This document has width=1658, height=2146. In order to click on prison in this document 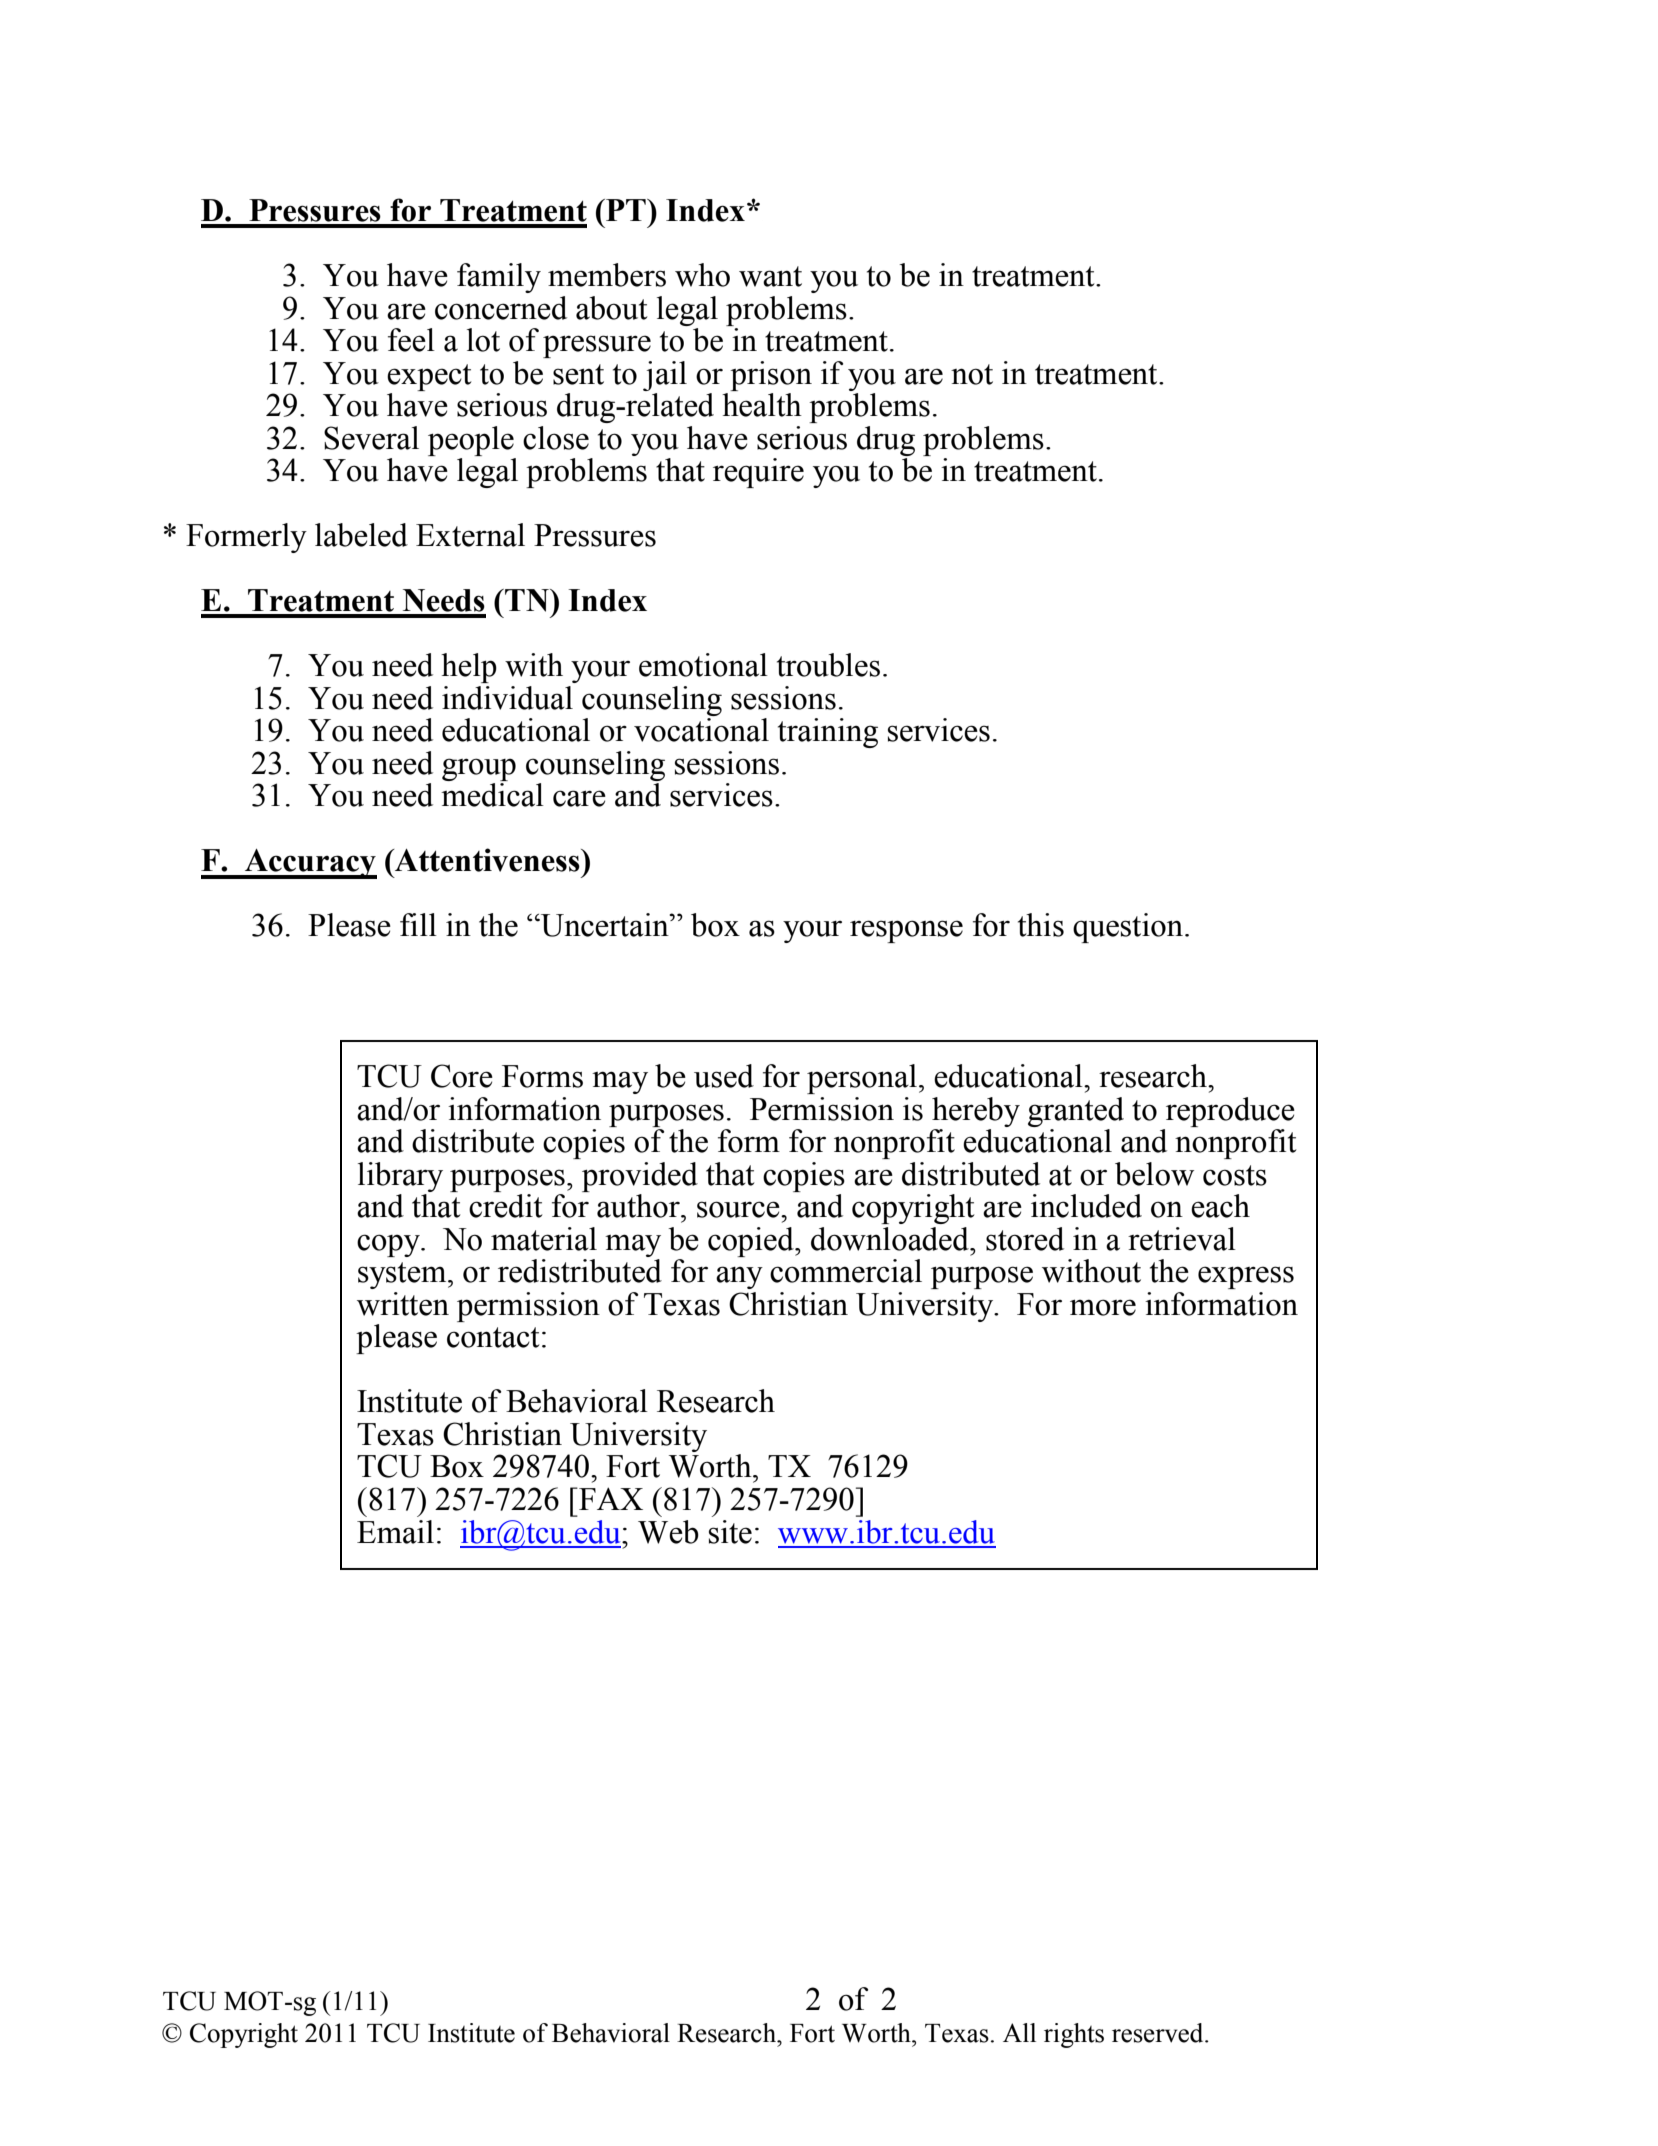, I will do `click(771, 376)`.
